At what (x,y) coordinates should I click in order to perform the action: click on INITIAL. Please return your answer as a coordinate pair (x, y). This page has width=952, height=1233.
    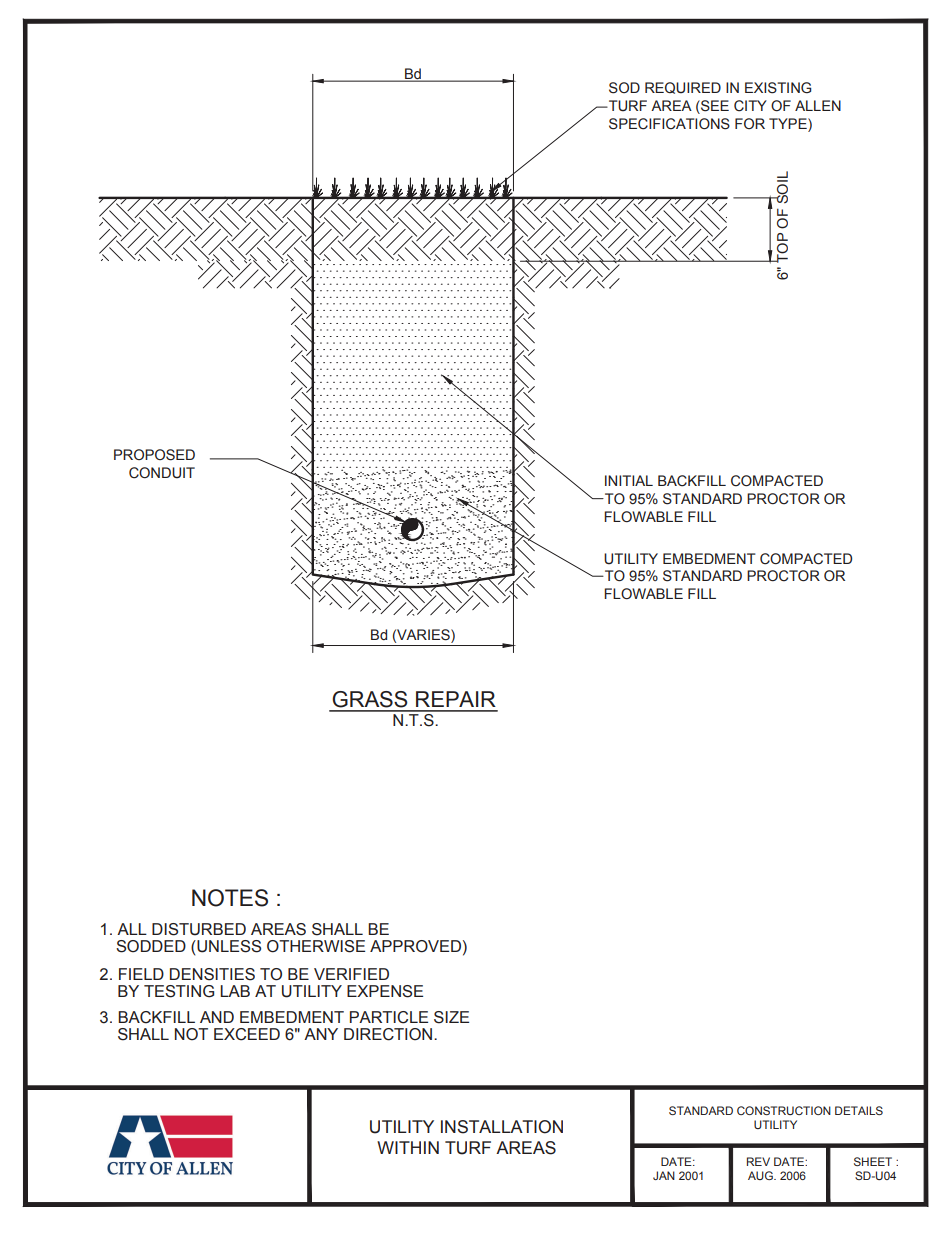
    Looking at the image, I should click on (629, 480).
